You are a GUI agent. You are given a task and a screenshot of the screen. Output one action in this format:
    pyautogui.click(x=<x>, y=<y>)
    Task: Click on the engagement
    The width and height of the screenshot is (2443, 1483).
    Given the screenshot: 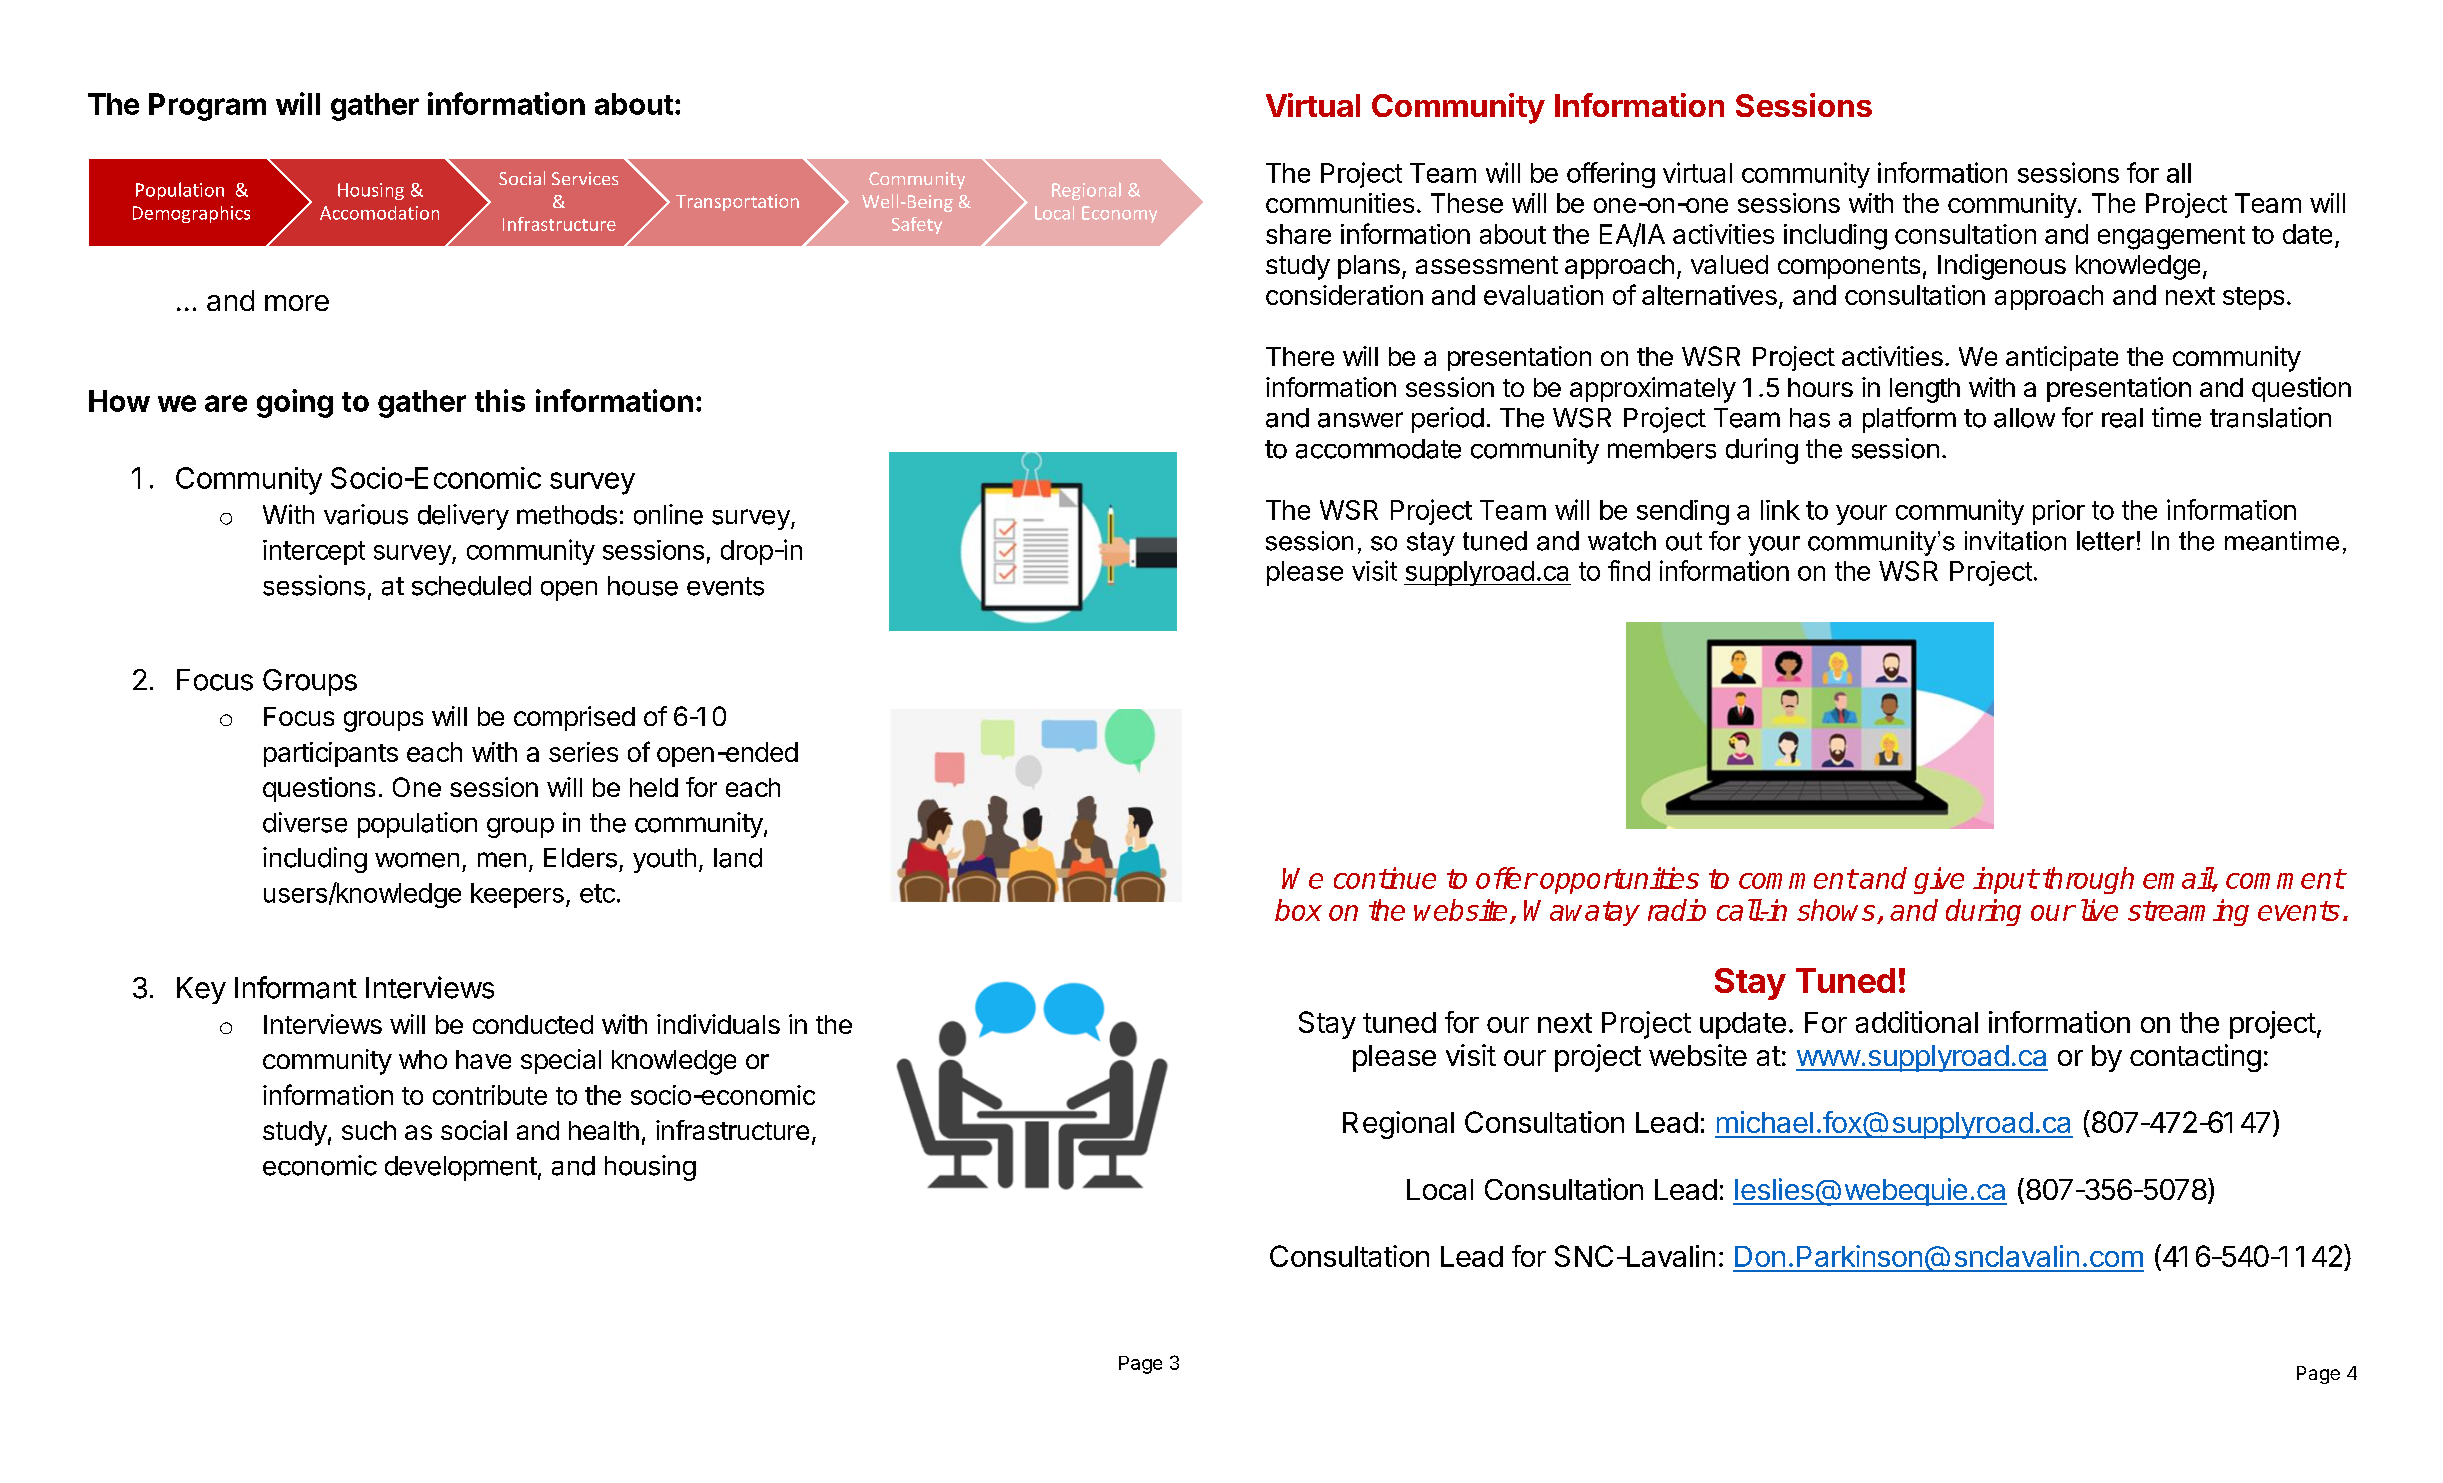 What is the action you would take?
    pyautogui.click(x=2171, y=238)
